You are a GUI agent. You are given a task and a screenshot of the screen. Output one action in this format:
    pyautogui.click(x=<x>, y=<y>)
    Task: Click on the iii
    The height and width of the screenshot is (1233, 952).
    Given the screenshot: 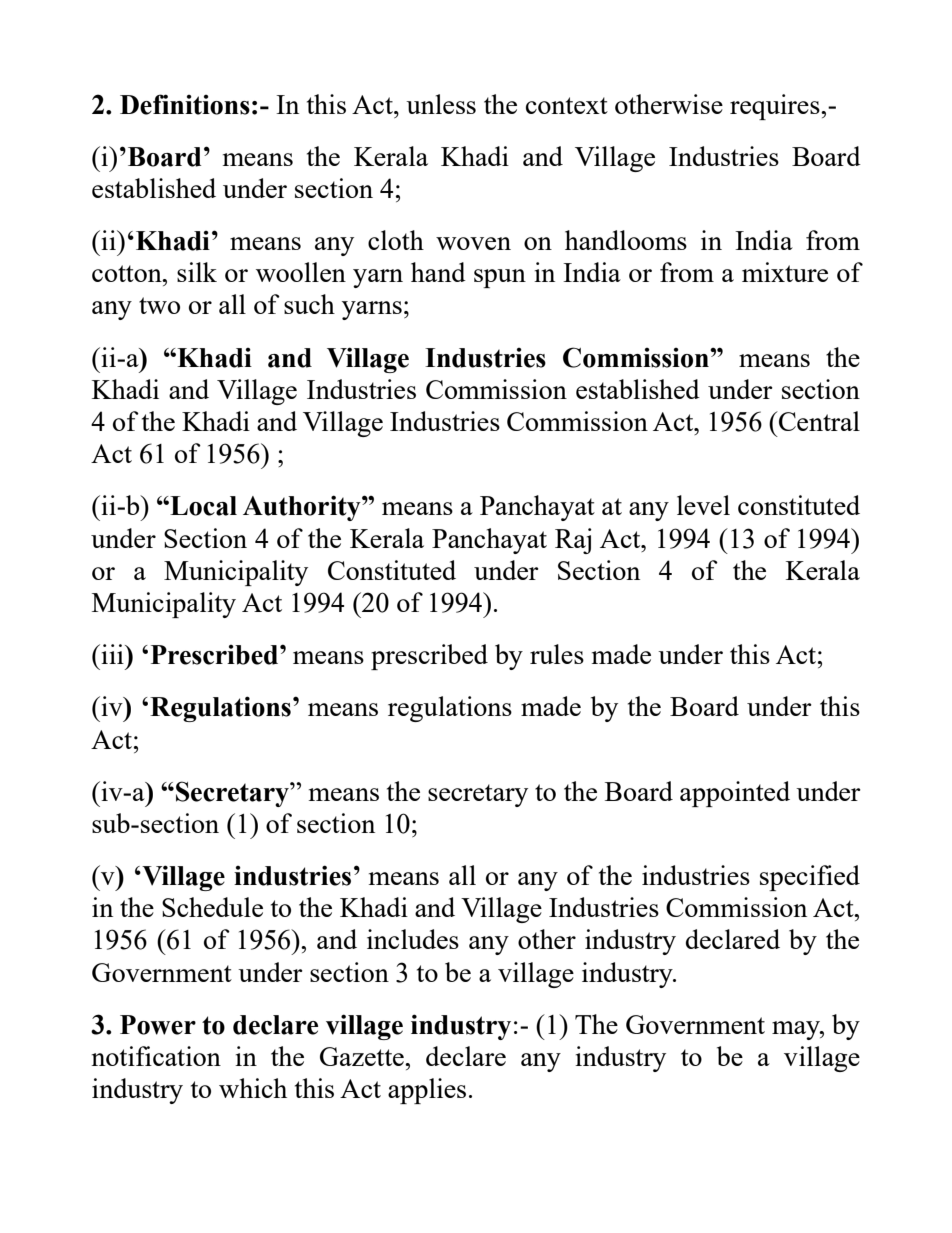 What is the action you would take?
    pyautogui.click(x=112, y=654)
